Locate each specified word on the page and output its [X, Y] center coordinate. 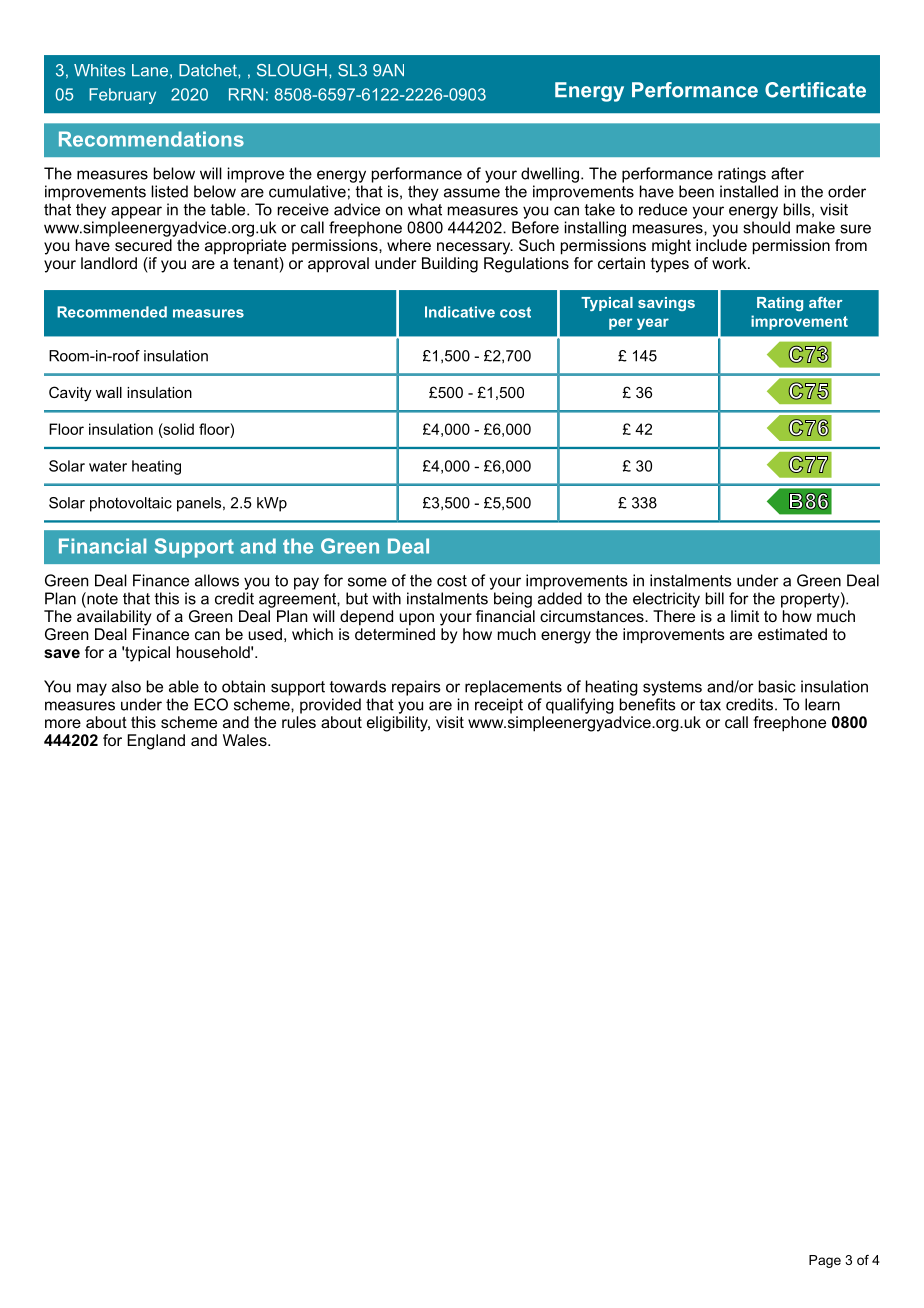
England [156, 742]
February [122, 96]
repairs [416, 688]
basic [777, 686]
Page [825, 1261]
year [653, 324]
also [126, 686]
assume [472, 193]
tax [710, 705]
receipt [499, 706]
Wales [246, 740]
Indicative [460, 312]
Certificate [815, 90]
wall [109, 392]
